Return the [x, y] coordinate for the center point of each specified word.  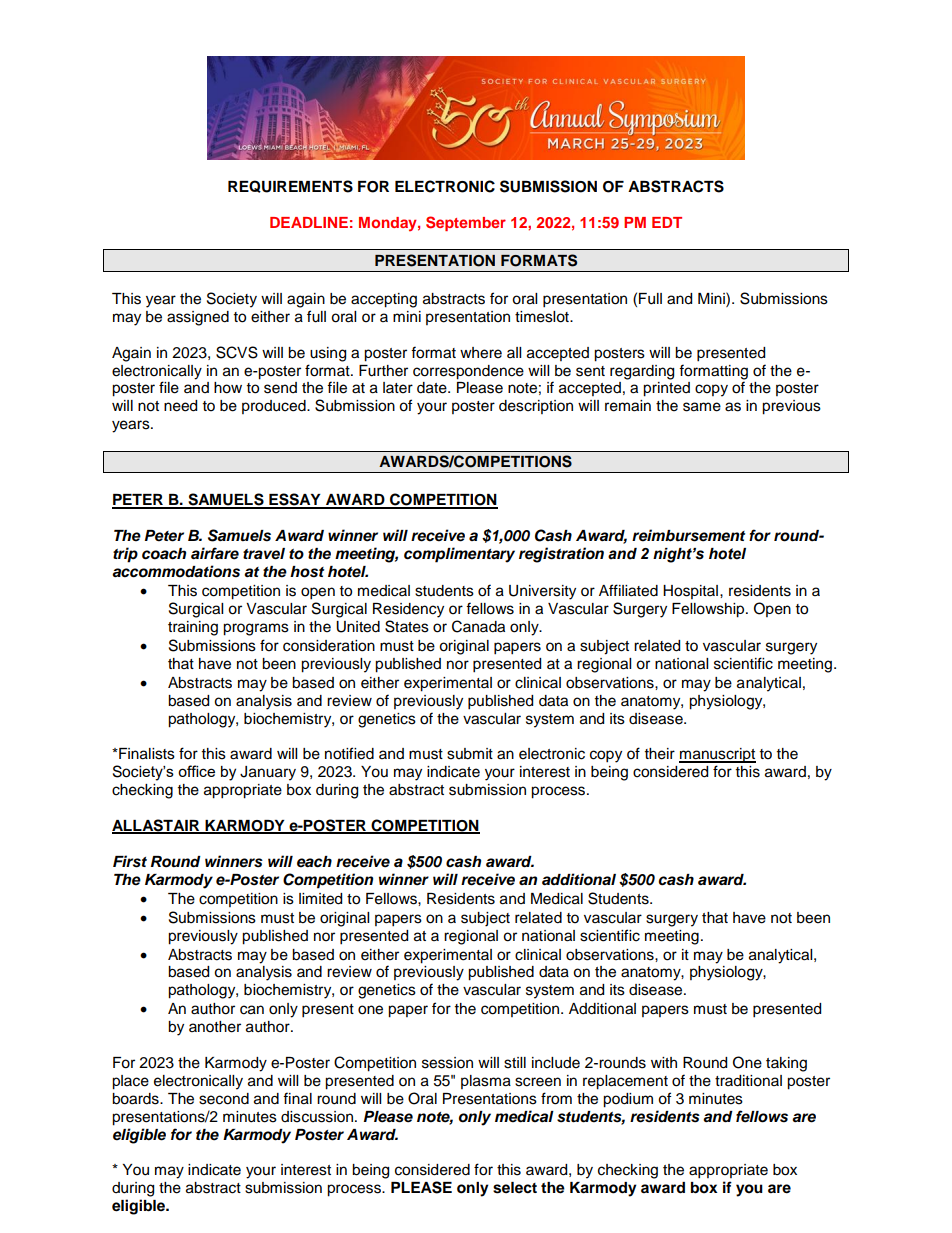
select [515, 1188]
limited [320, 899]
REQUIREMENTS [290, 186]
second [224, 1099]
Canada [478, 626]
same [702, 407]
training [193, 628]
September [466, 223]
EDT [667, 222]
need [180, 406]
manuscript [717, 755]
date [433, 388]
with [664, 1062]
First [130, 861]
